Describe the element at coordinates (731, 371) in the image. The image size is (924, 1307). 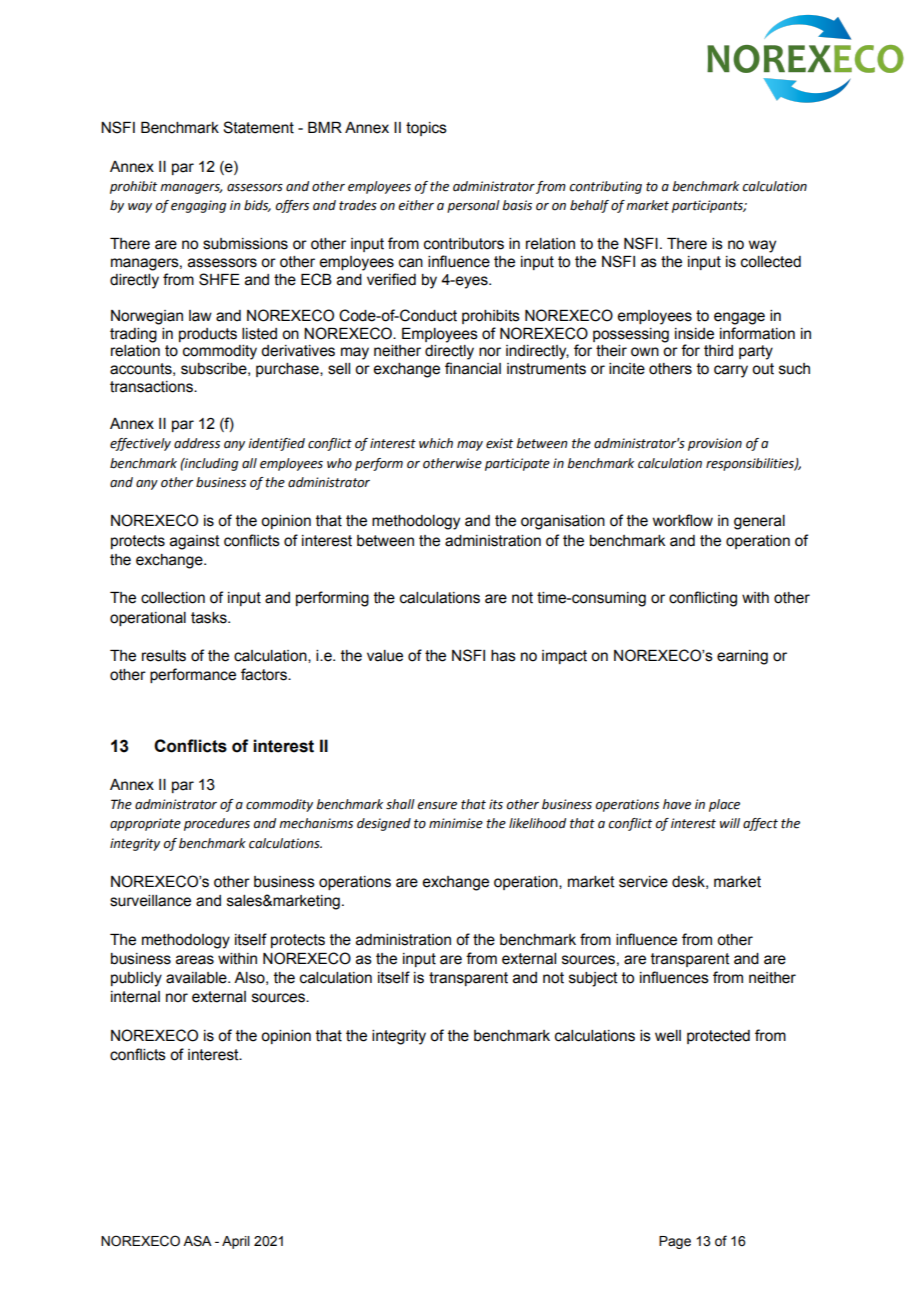
I see `carry` at that location.
